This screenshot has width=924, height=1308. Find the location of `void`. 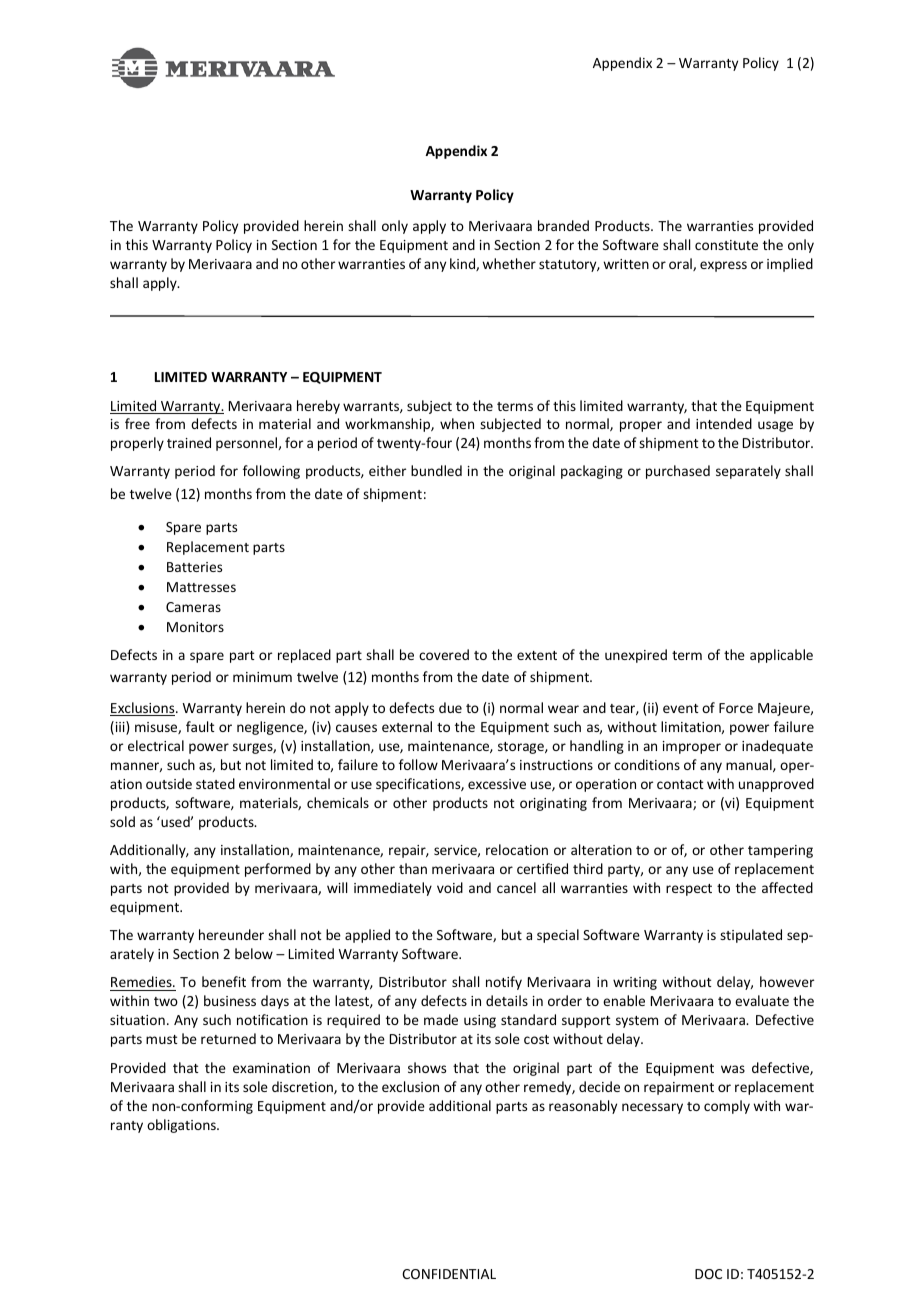

void is located at coordinates (450, 887).
